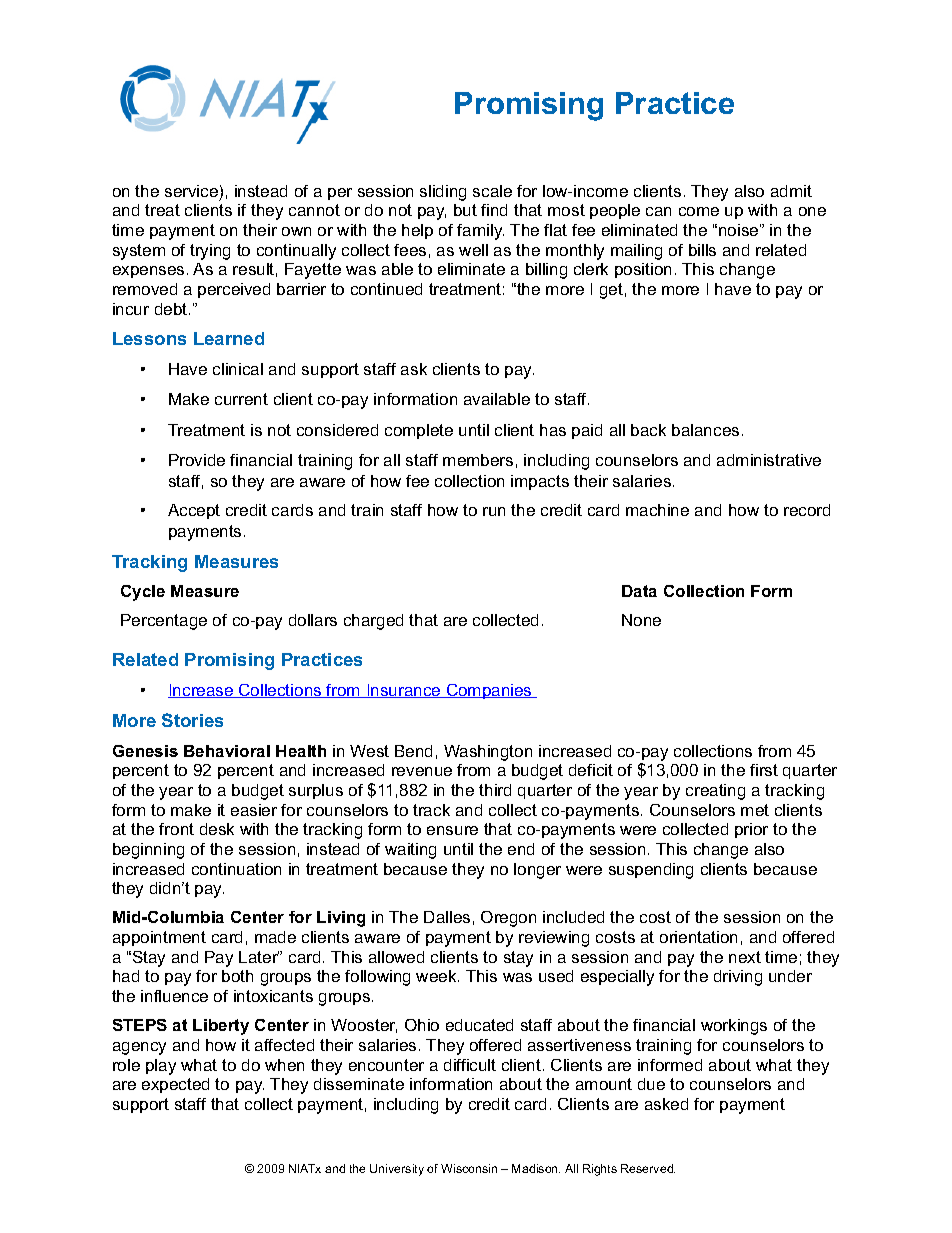 The image size is (952, 1233). Describe the element at coordinates (175, 1085) in the image. I see `expected` at that location.
